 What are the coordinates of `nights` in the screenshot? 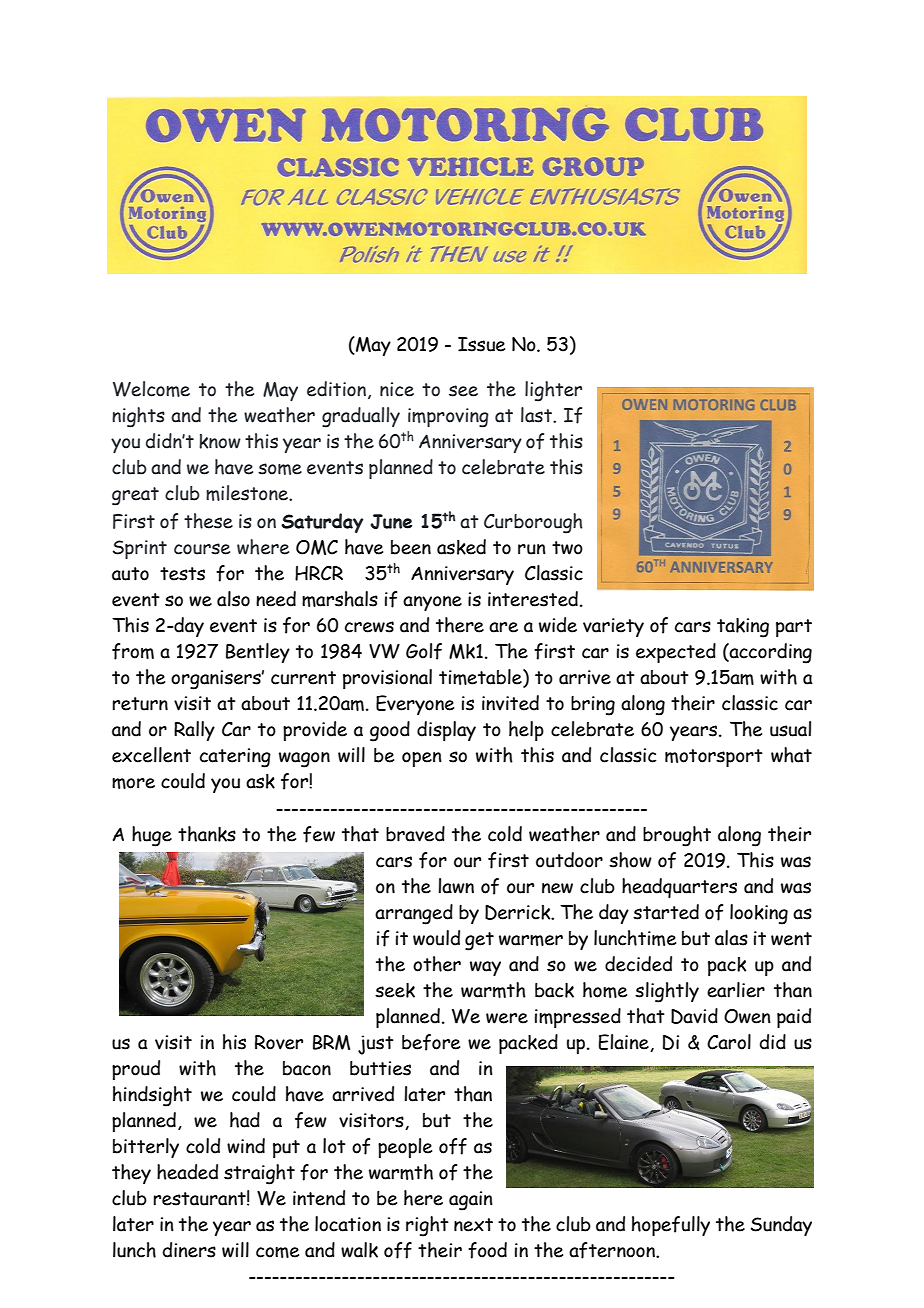 It's located at (138, 417).
